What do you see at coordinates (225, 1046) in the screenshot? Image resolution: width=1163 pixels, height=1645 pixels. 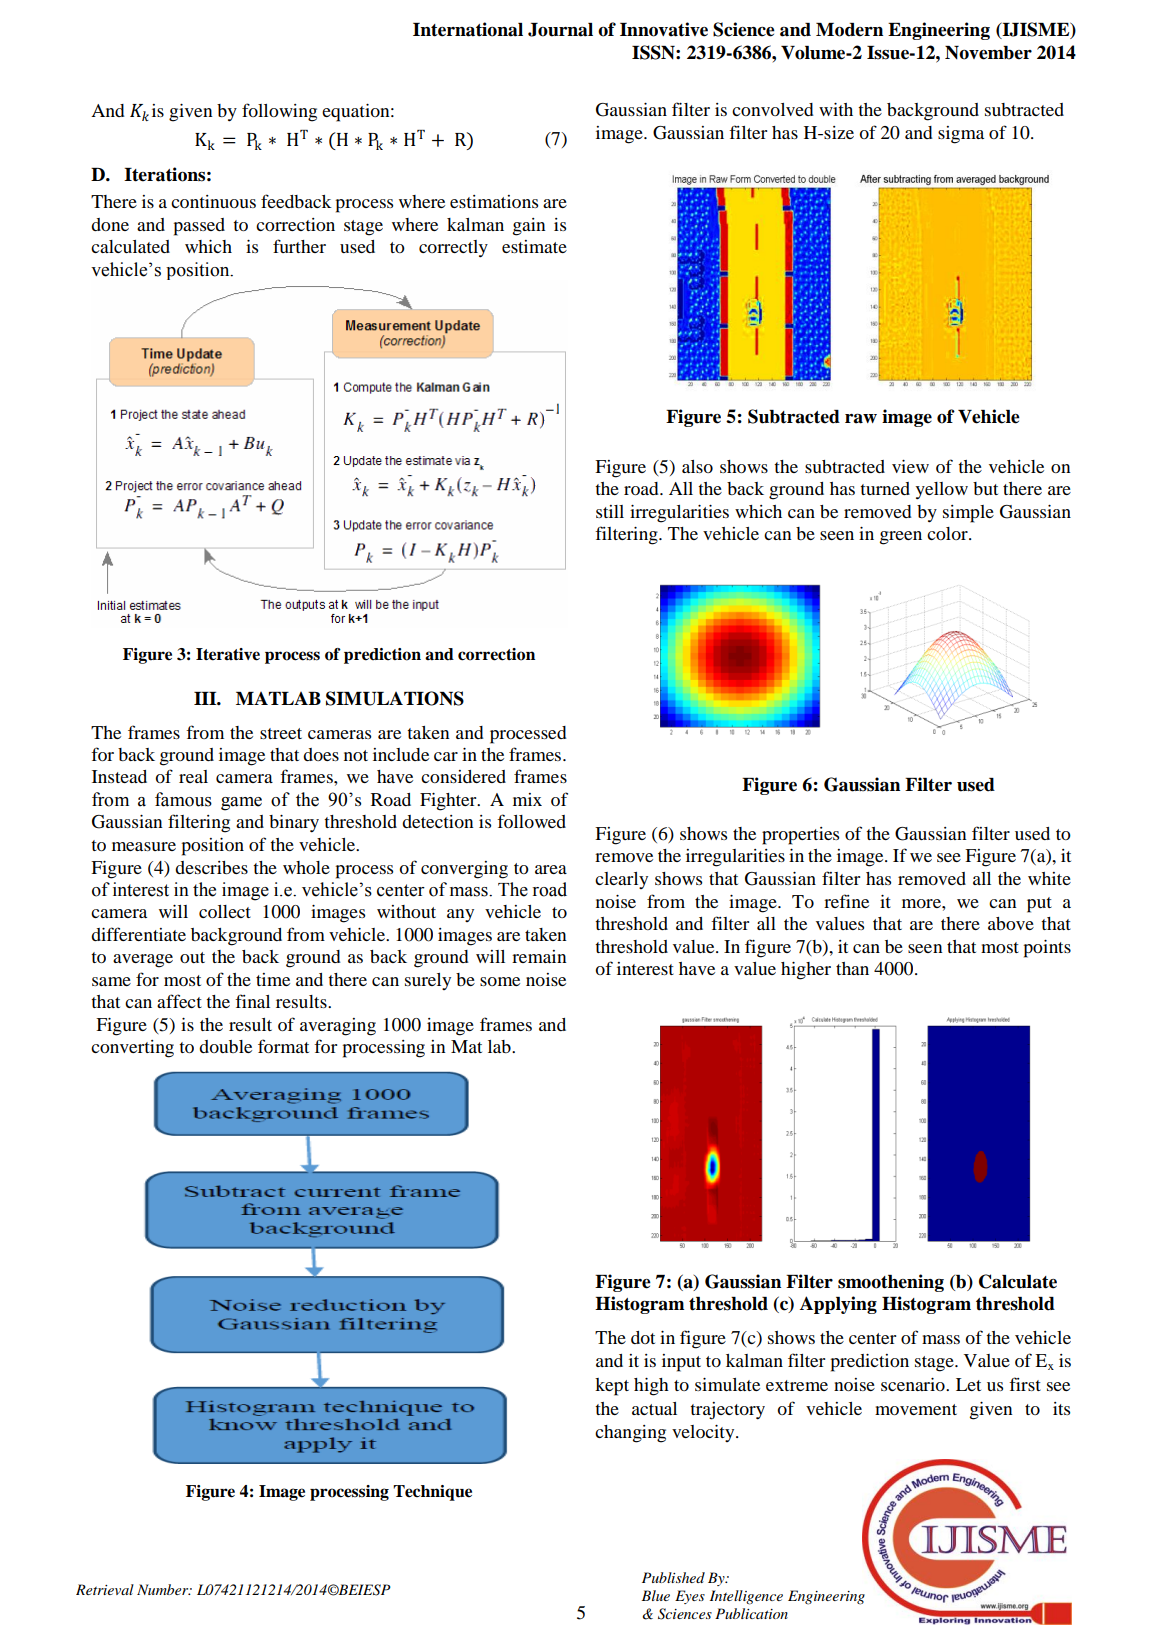 I see `double` at bounding box center [225, 1046].
